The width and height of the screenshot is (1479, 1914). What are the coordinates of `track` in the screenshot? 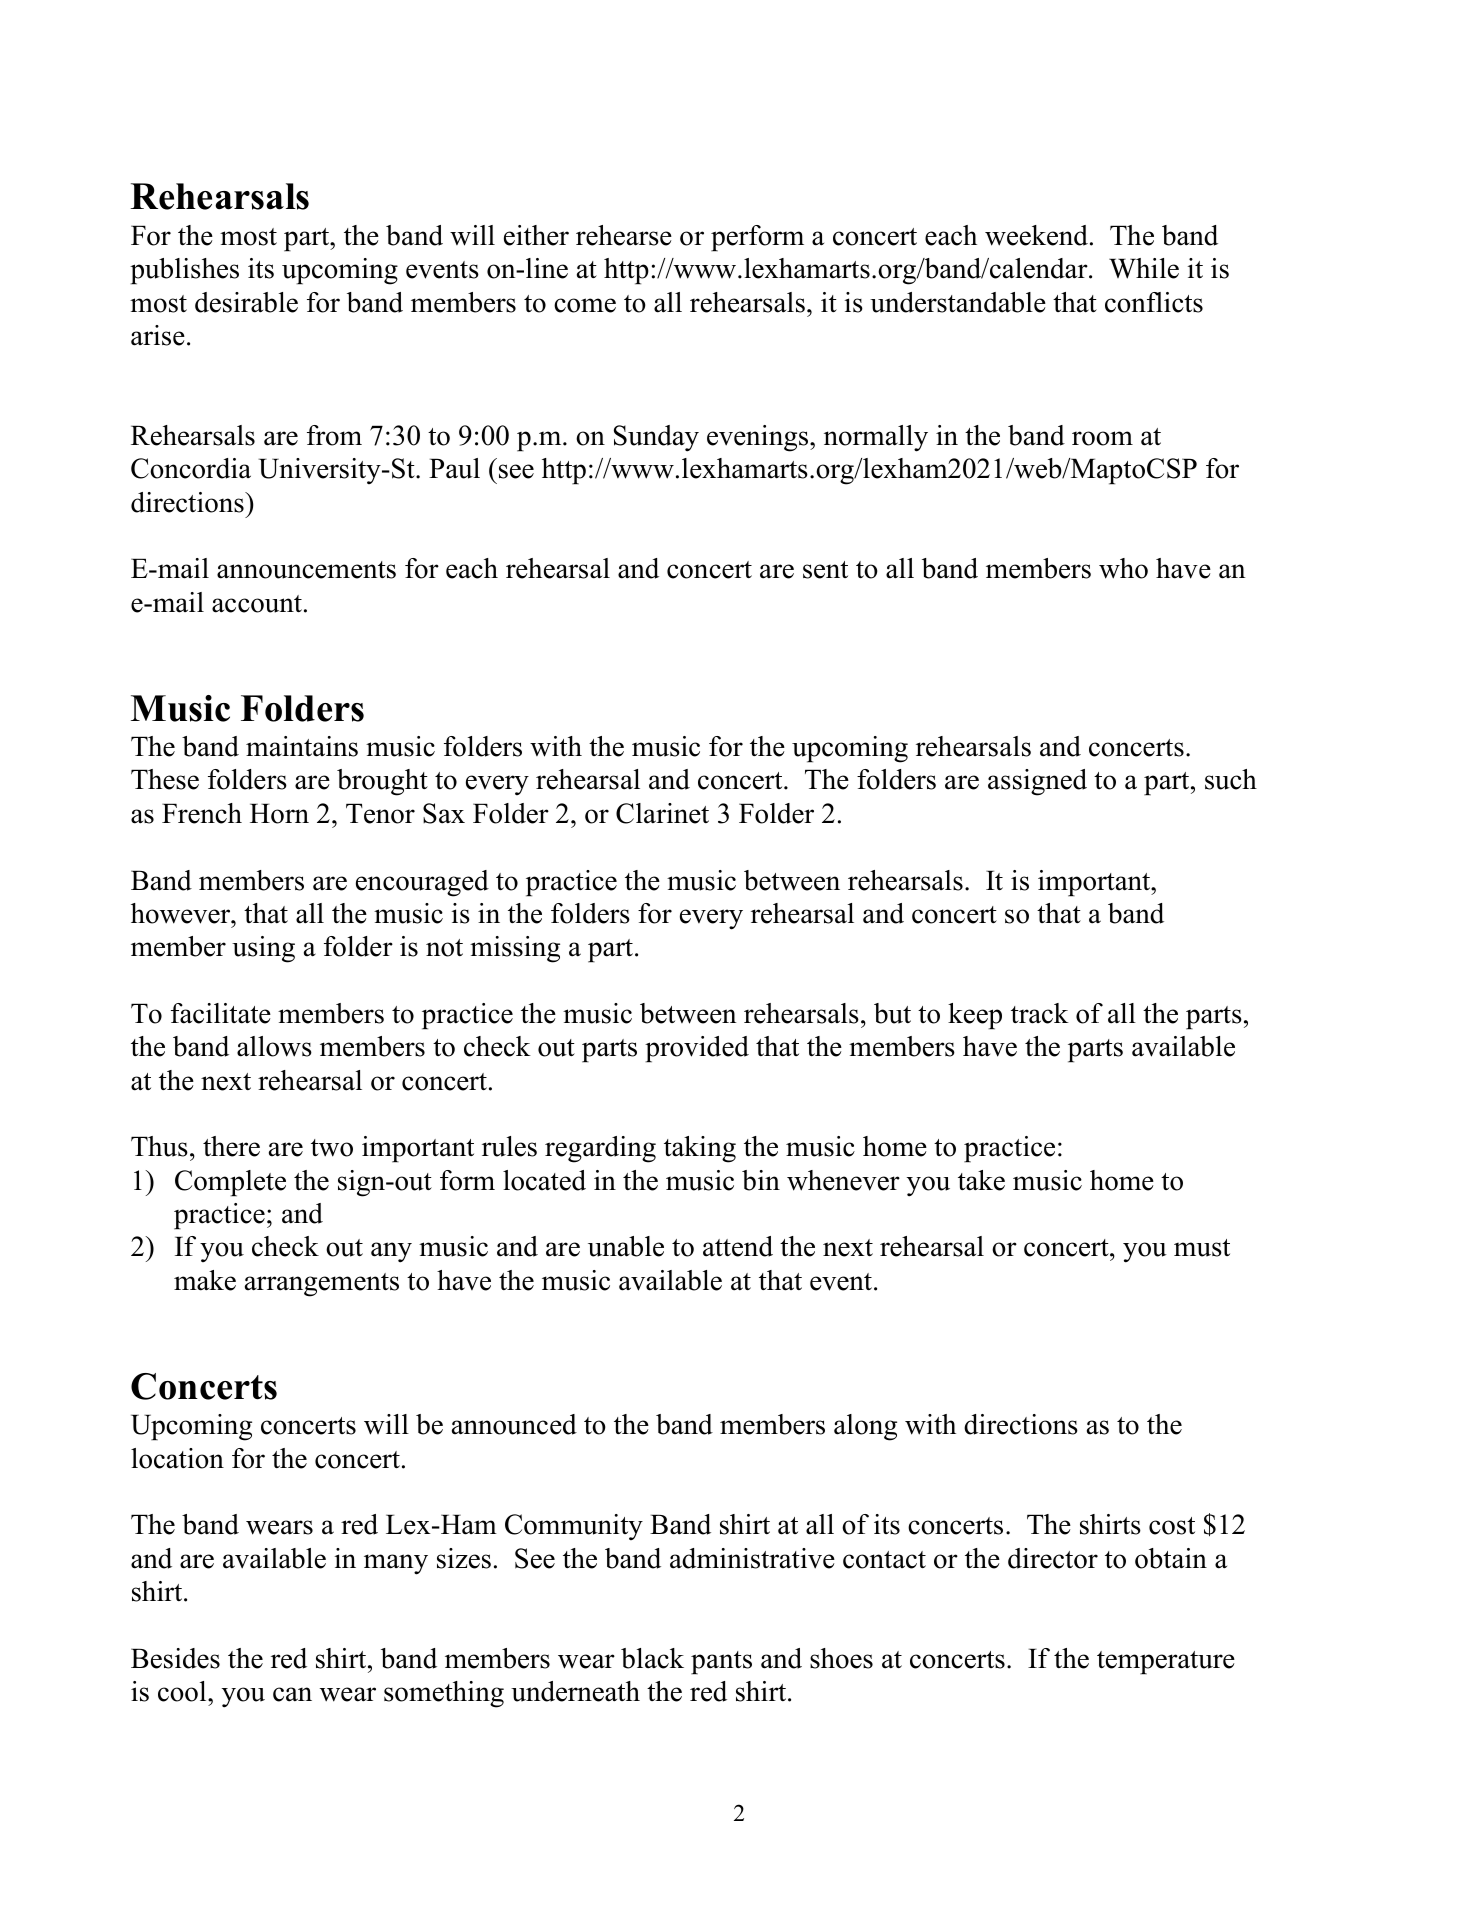 It's located at (1040, 1013).
